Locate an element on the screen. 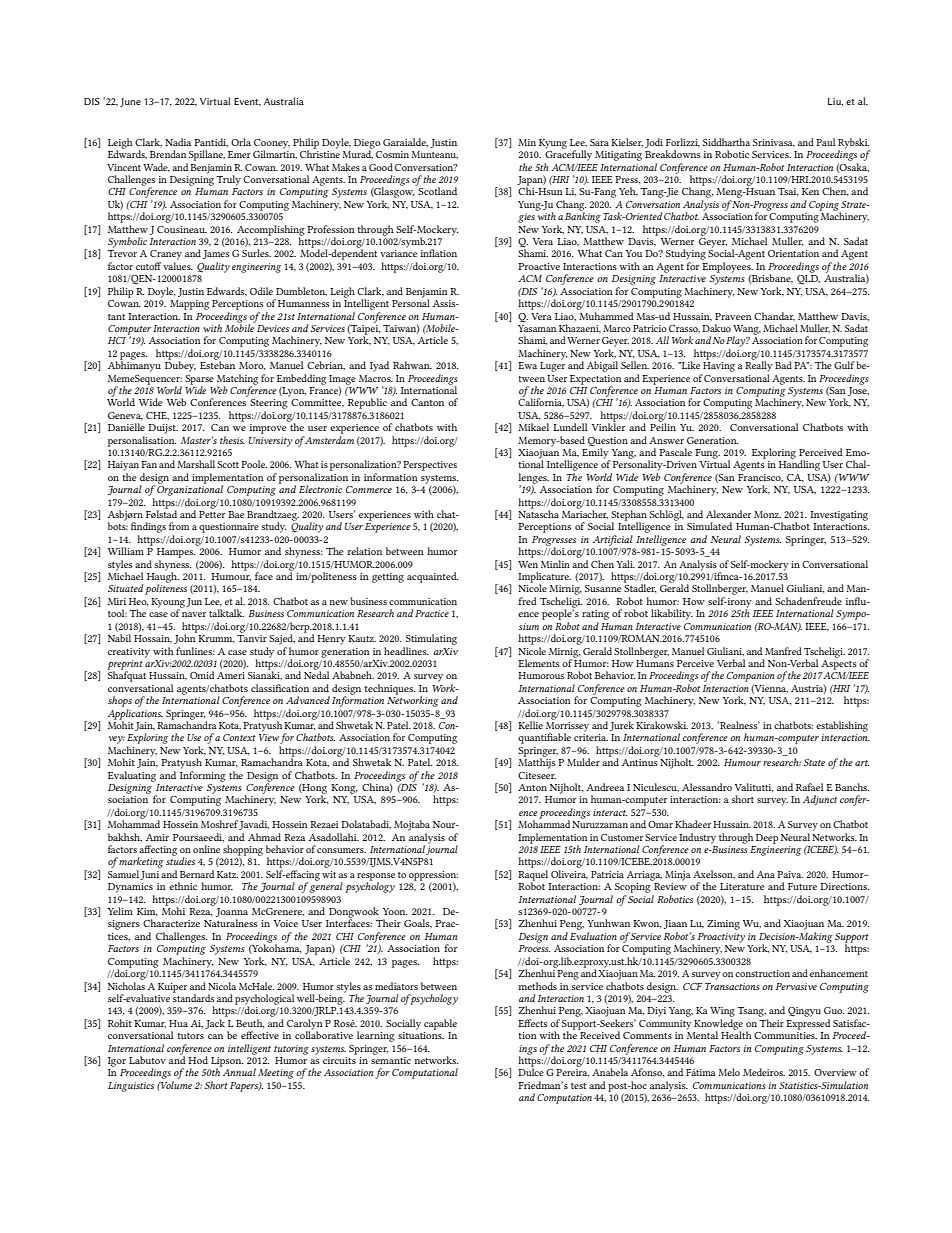 The width and height of the screenshot is (952, 1233). Effects is located at coordinates (532, 1023).
